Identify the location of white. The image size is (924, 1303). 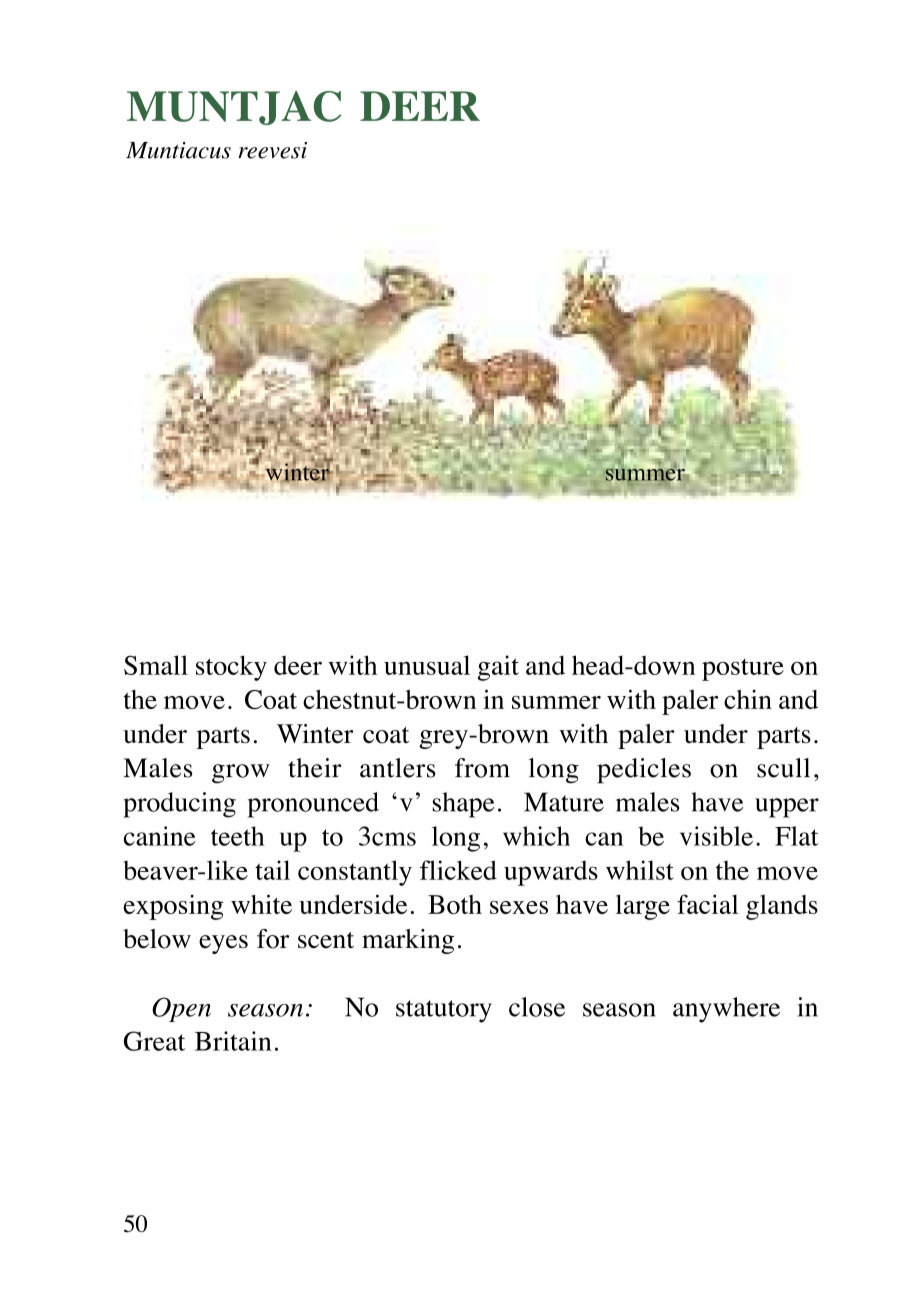
(261, 904).
